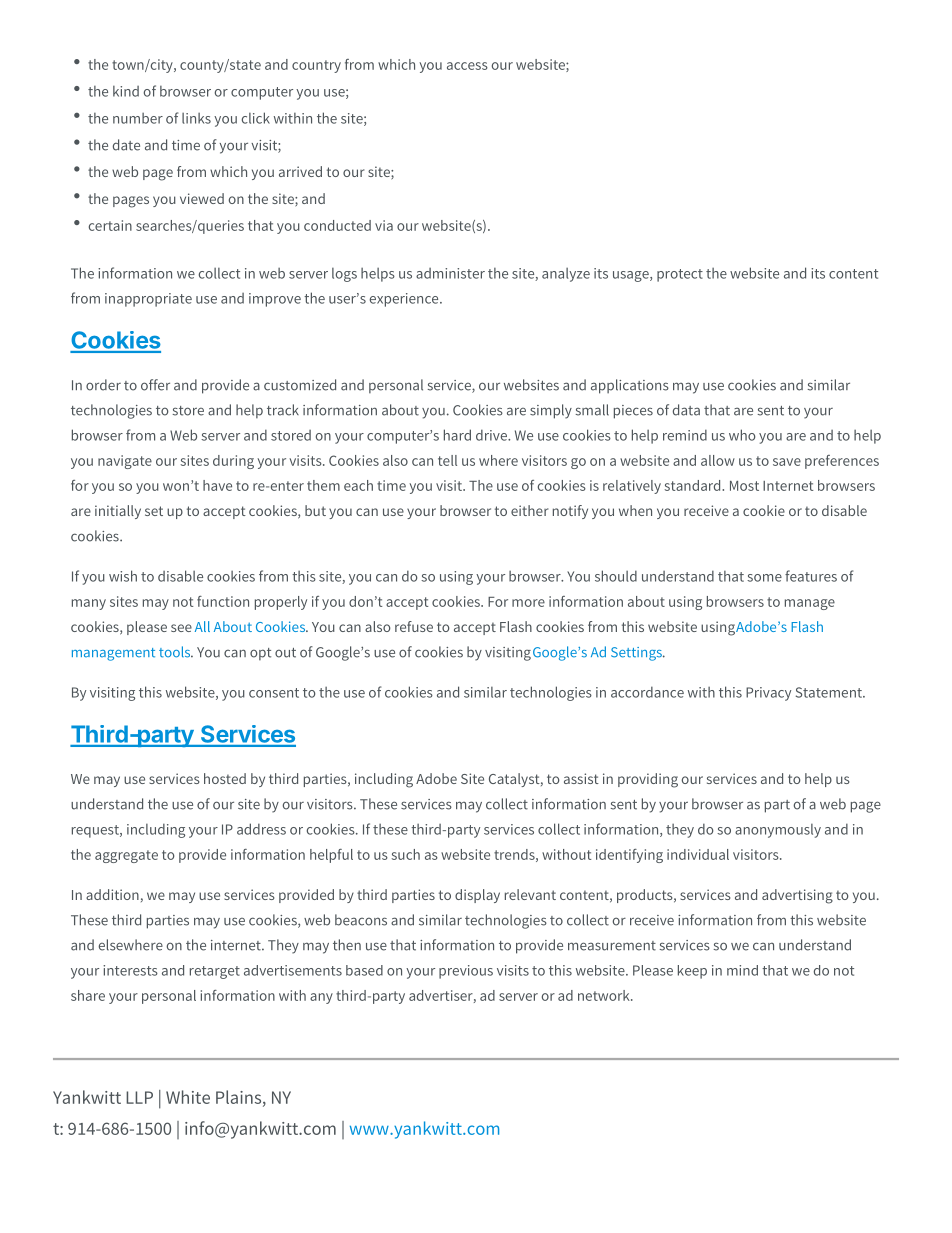 The width and height of the screenshot is (952, 1233). I want to click on anonymously, so click(778, 831).
